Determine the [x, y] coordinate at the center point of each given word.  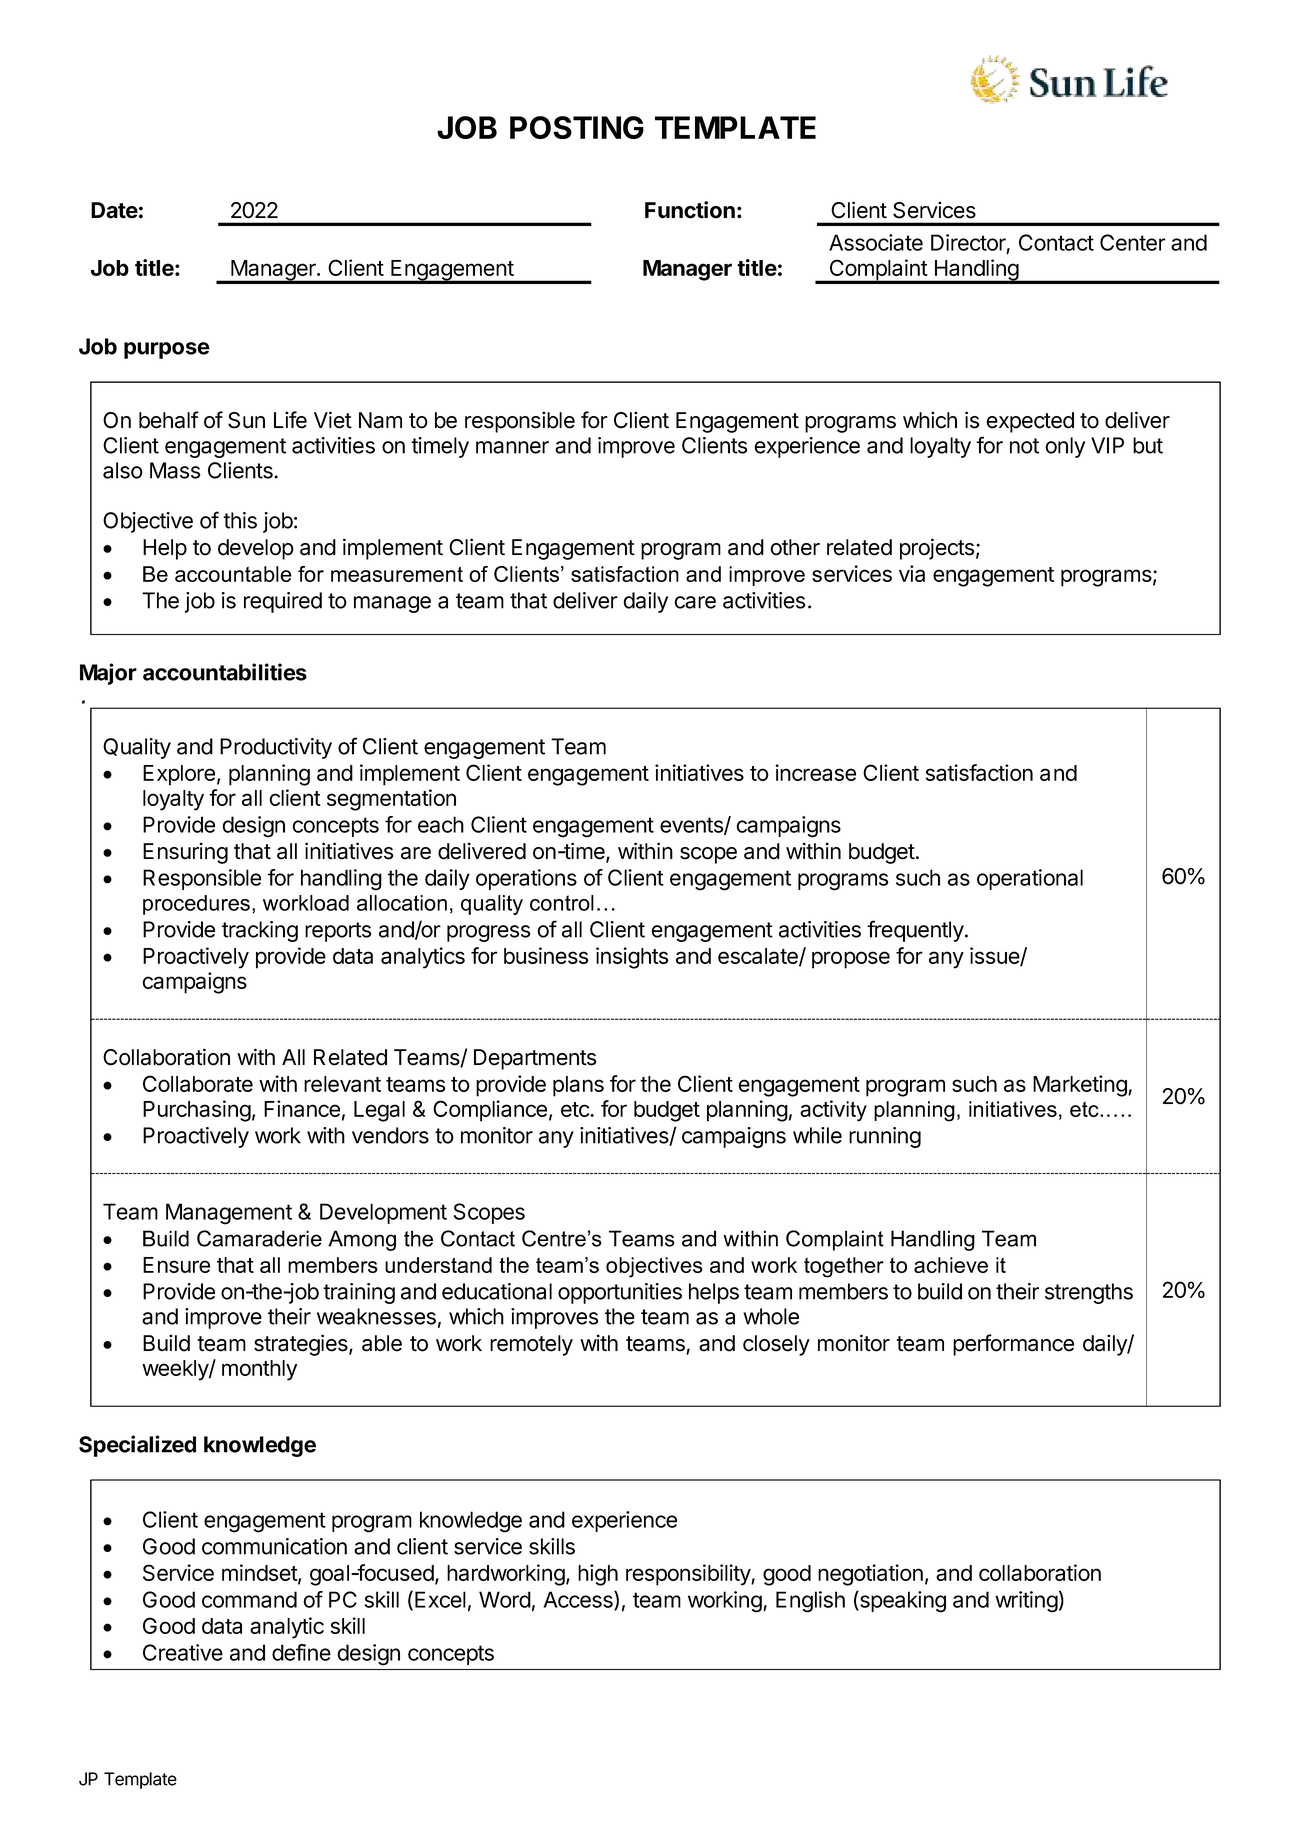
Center [1133, 242]
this [240, 520]
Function [690, 210]
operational [1030, 879]
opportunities [620, 1293]
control [562, 903]
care [695, 602]
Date [114, 210]
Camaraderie [259, 1238]
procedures [196, 905]
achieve [951, 1265]
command [249, 1599]
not [1024, 446]
